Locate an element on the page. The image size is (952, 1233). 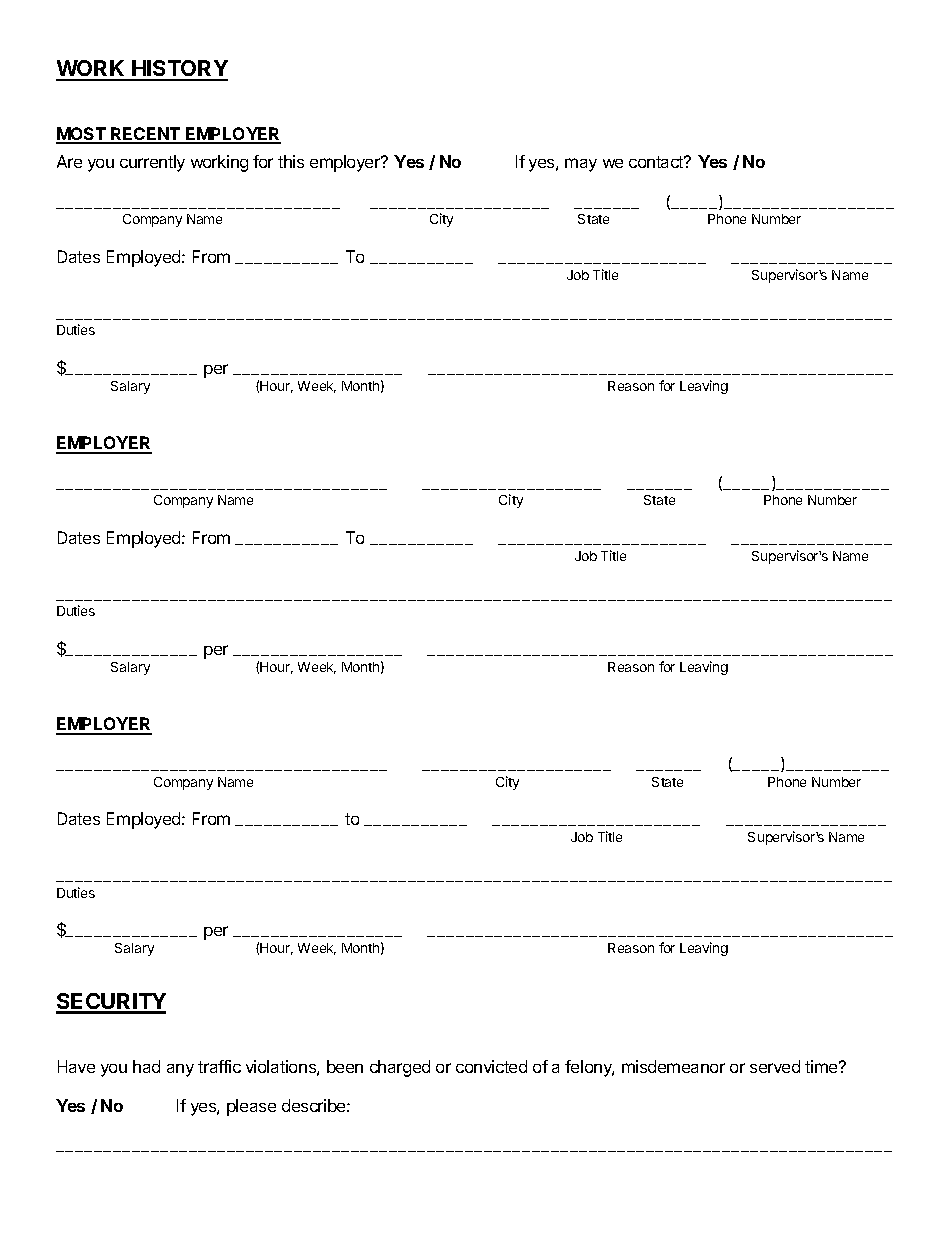
Have is located at coordinates (76, 1066).
